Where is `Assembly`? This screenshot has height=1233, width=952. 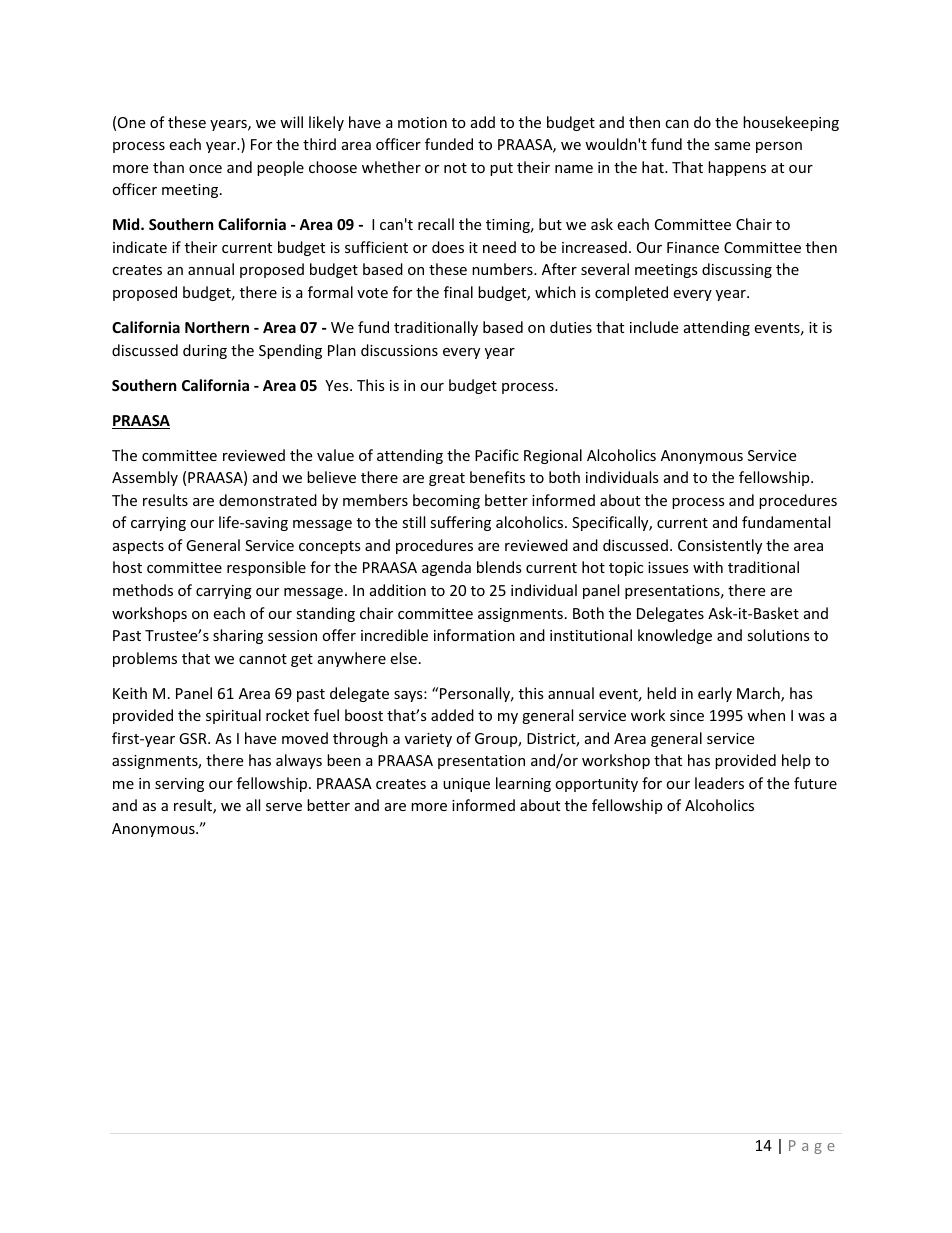 Assembly is located at coordinates (145, 478).
